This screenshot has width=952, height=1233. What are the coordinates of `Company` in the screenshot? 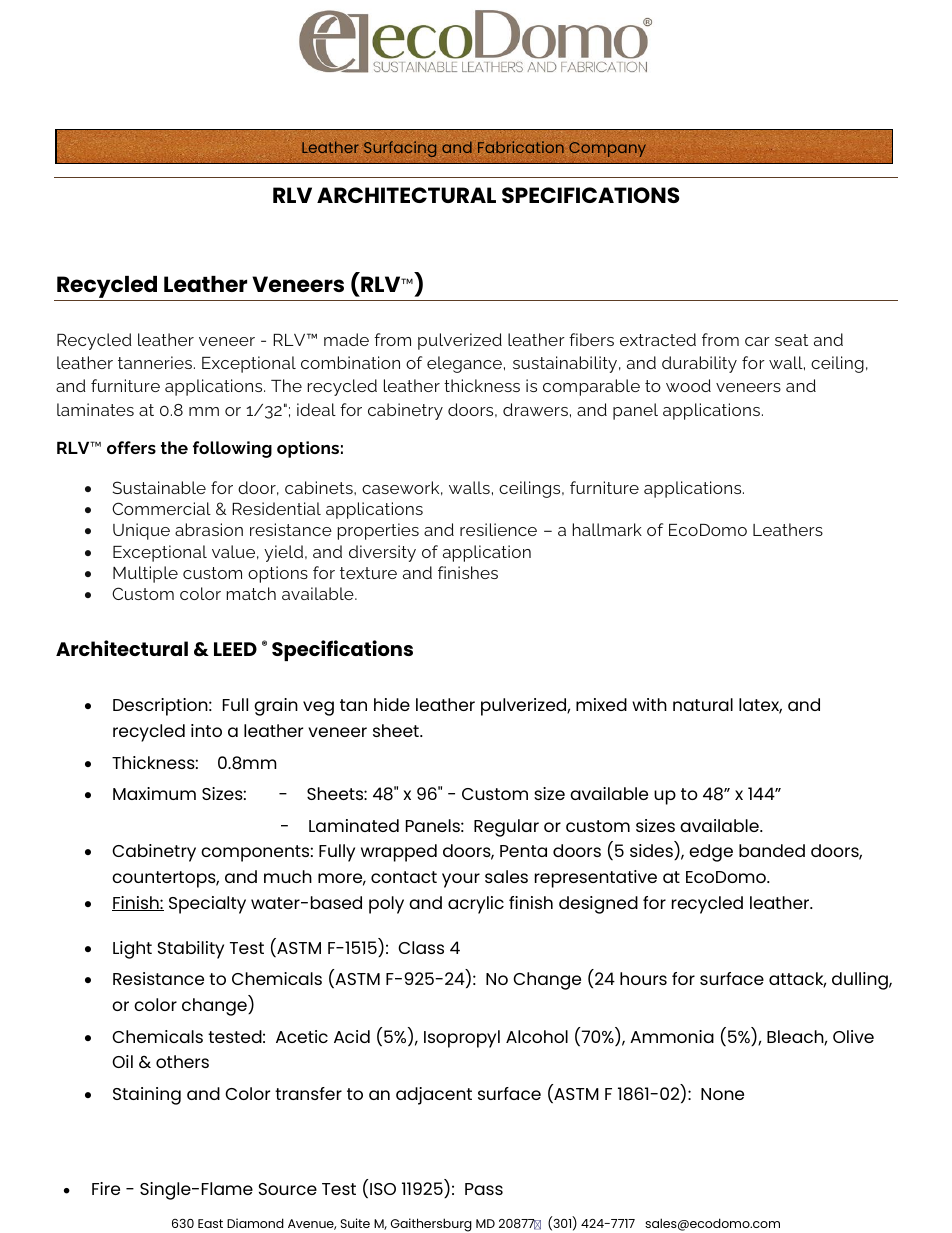 It's located at (607, 149).
